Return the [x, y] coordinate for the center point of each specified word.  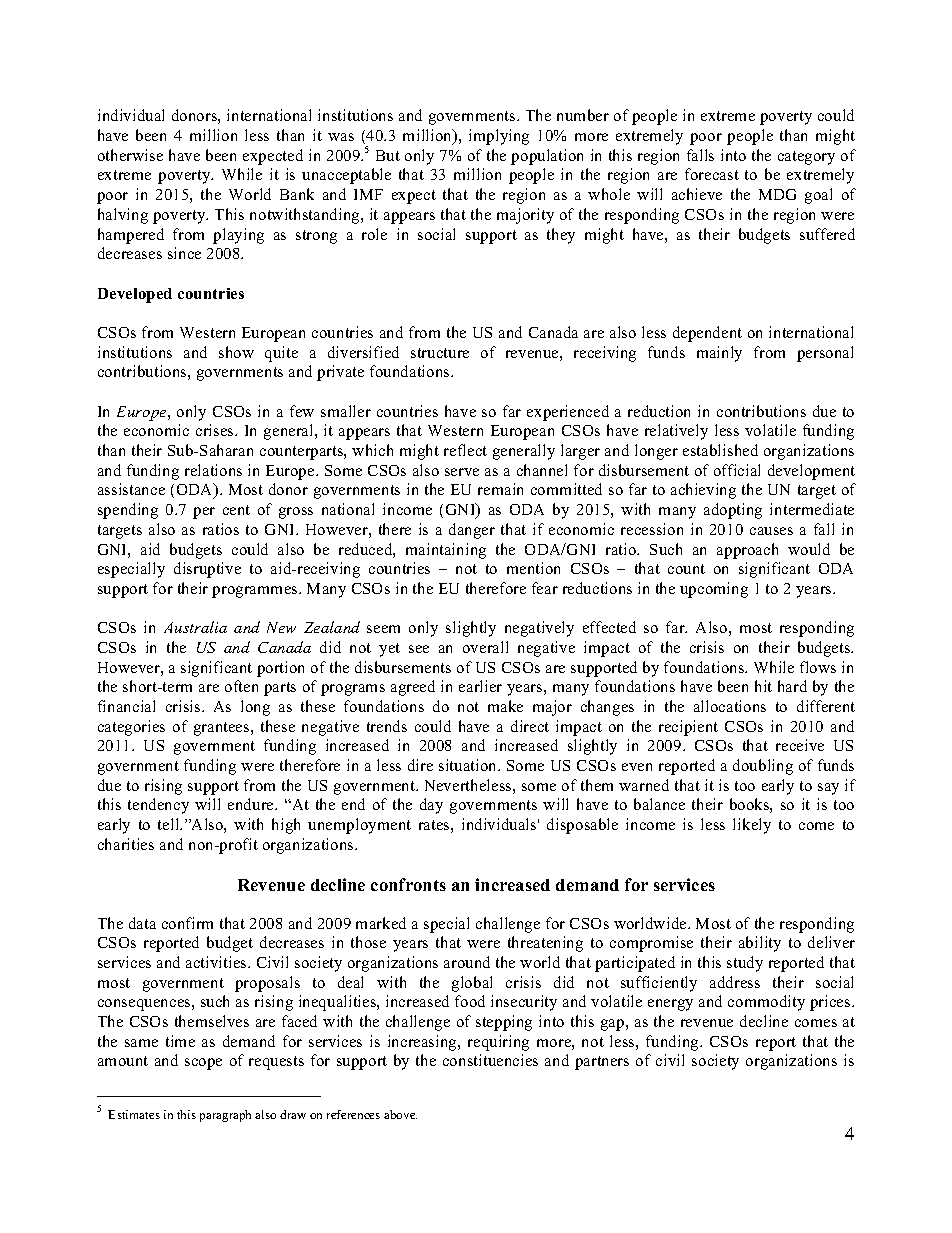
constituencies [490, 1060]
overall [485, 647]
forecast [712, 174]
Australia [195, 627]
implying [499, 137]
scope [203, 1064]
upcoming [714, 590]
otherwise [130, 155]
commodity [766, 1003]
